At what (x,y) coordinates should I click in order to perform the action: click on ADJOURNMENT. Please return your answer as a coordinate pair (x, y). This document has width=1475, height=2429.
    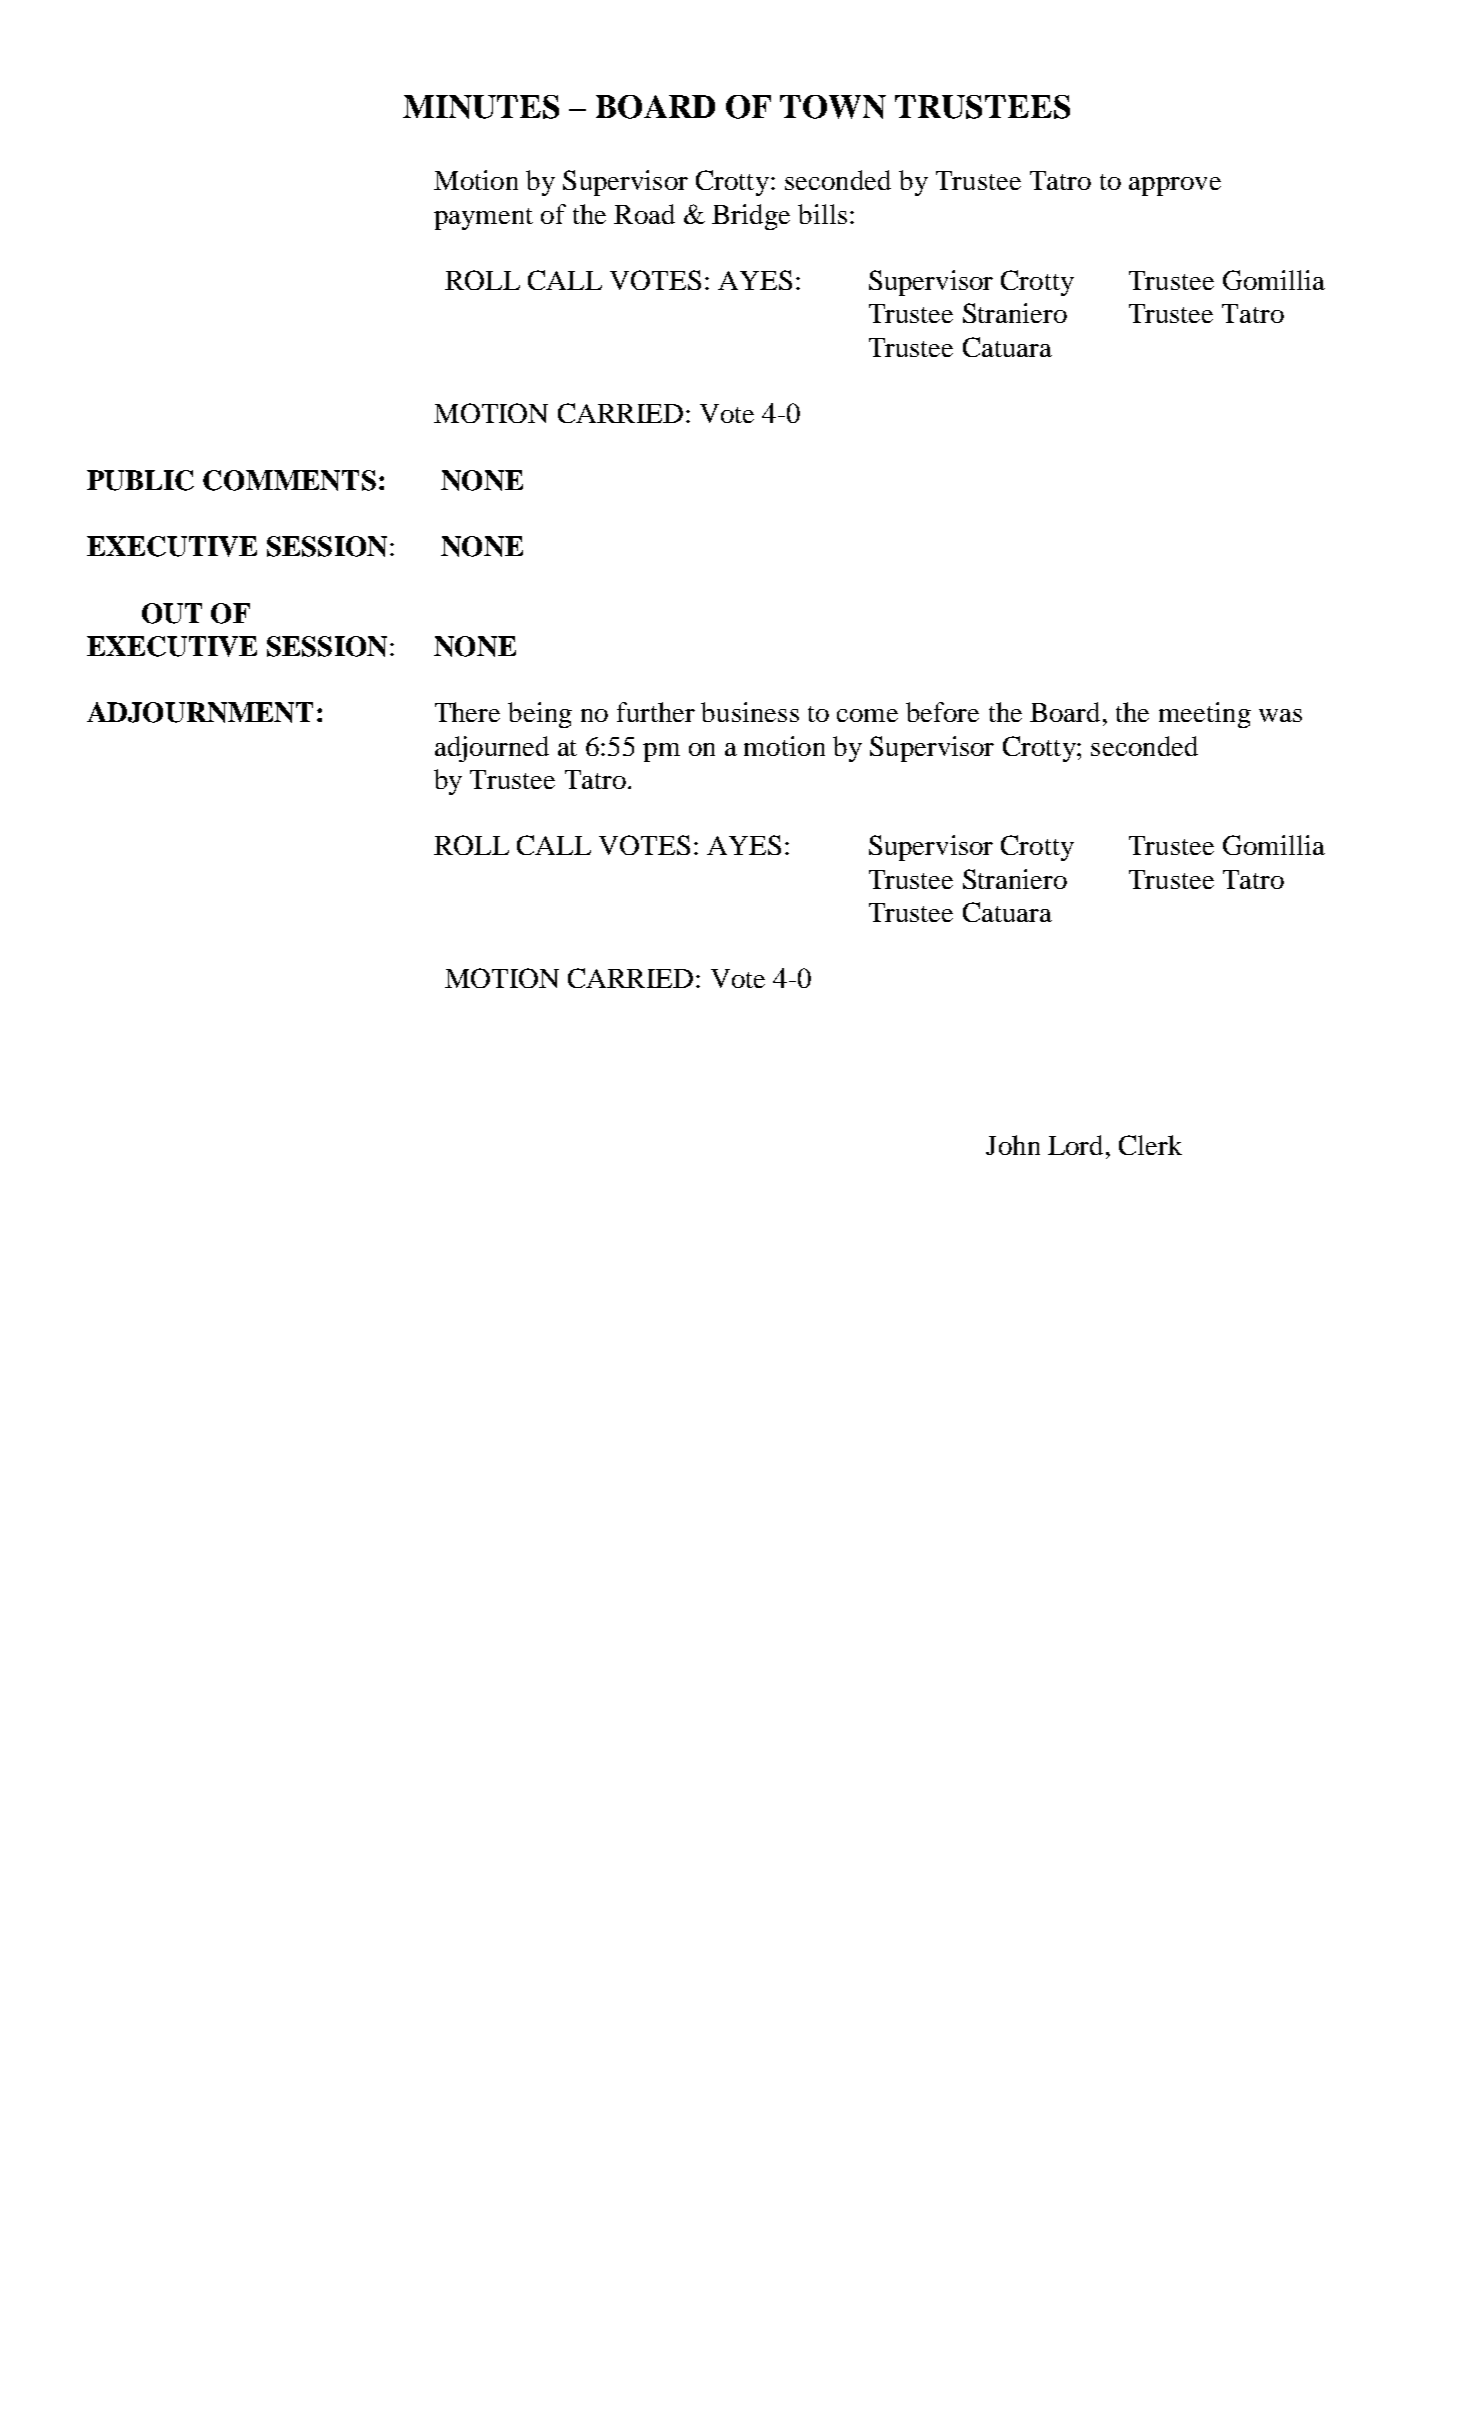
    Looking at the image, I should click on (200, 712).
